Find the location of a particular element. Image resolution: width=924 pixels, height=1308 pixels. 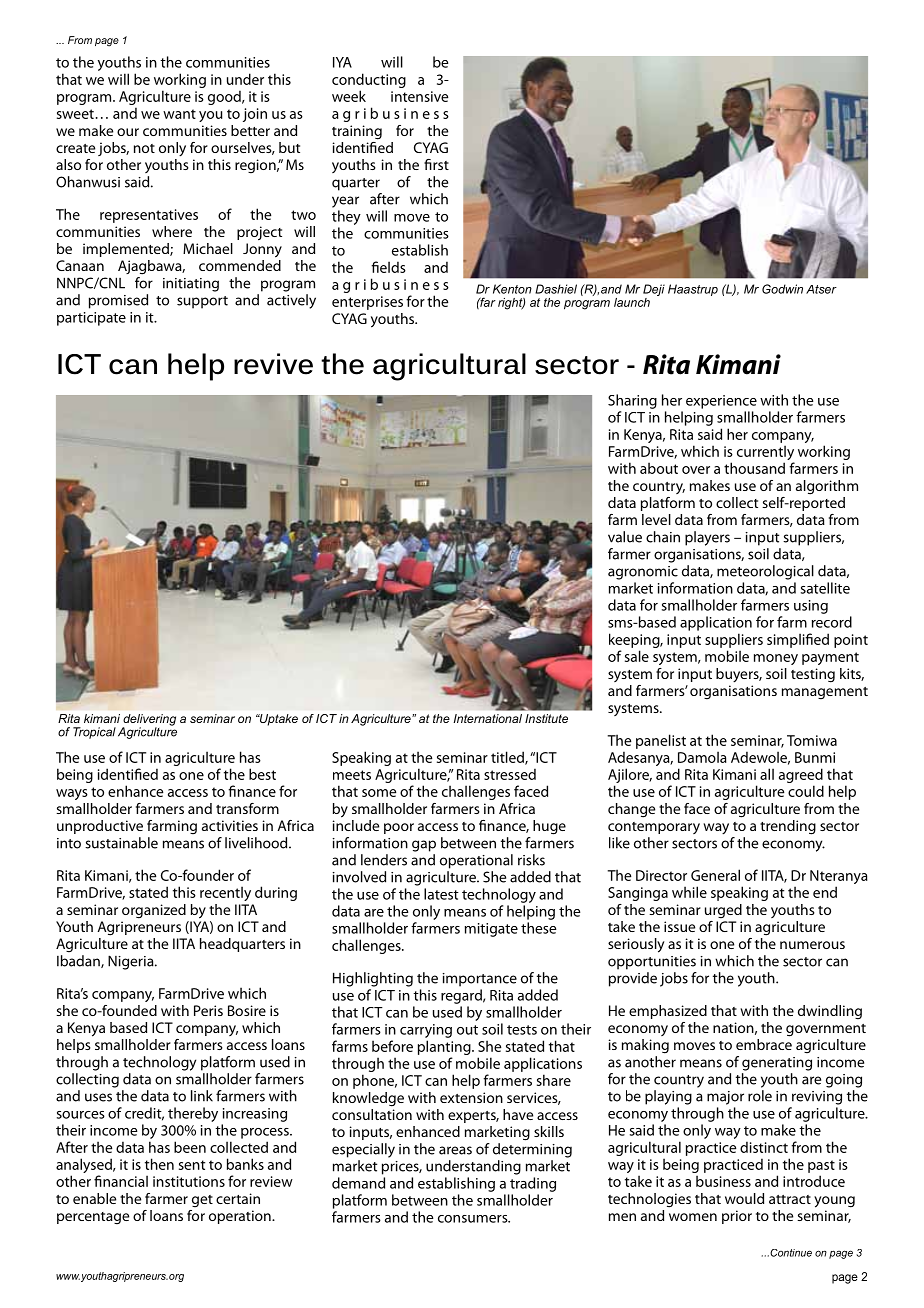

trending is located at coordinates (788, 827).
